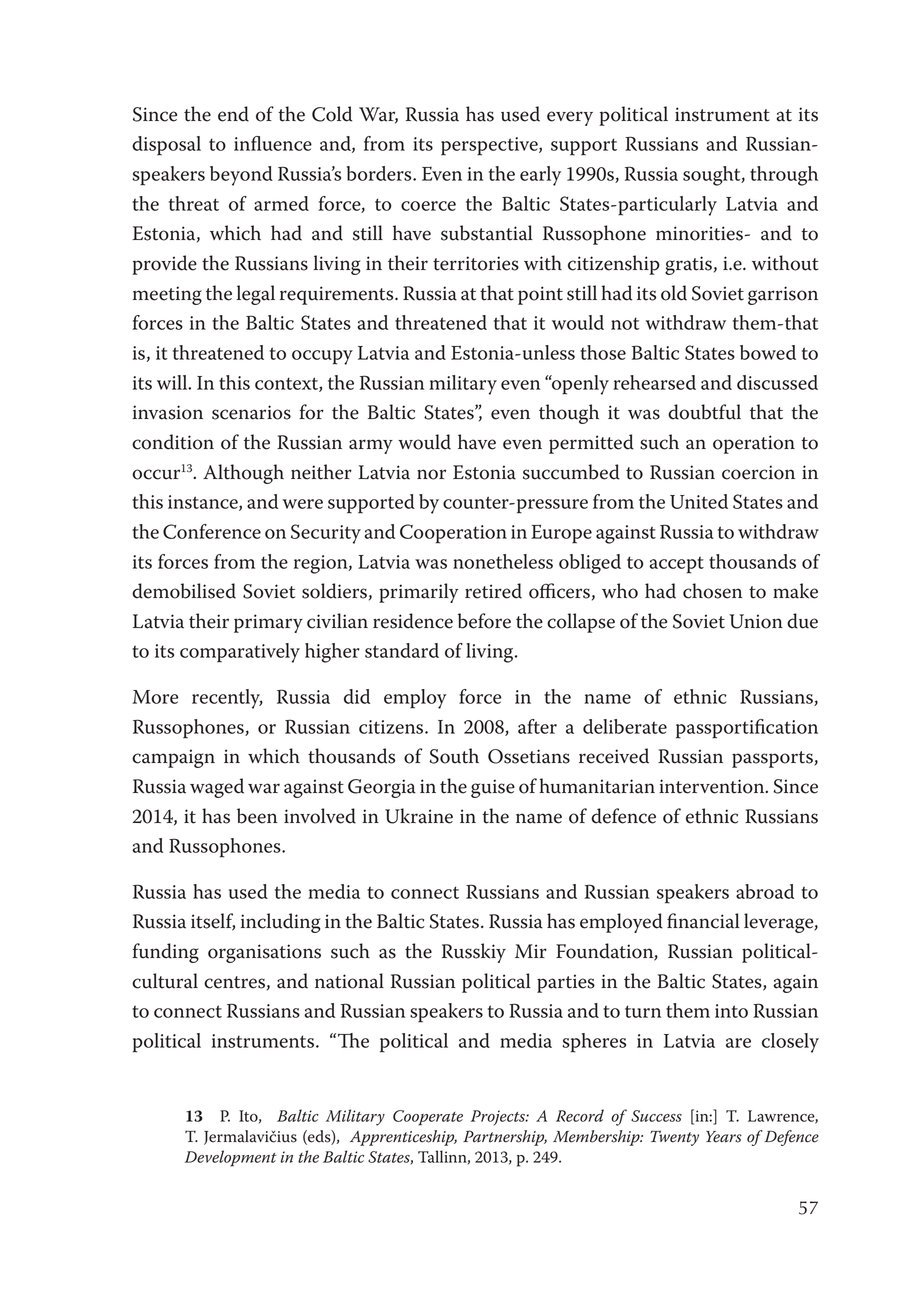 The height and width of the screenshot is (1316, 919). Describe the element at coordinates (704, 412) in the screenshot. I see `doubtful` at that location.
